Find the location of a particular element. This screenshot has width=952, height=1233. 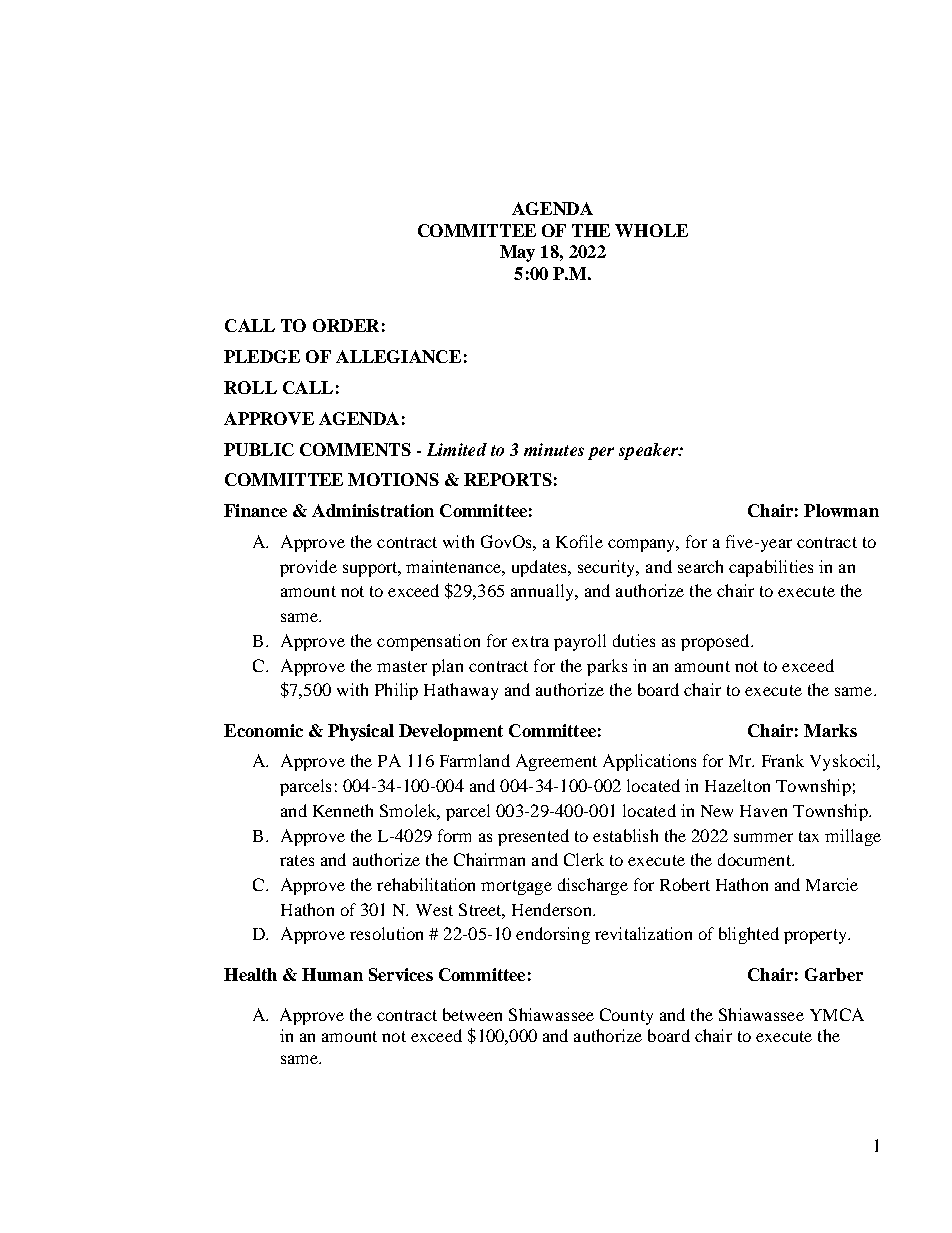

WHOLE is located at coordinates (651, 230).
